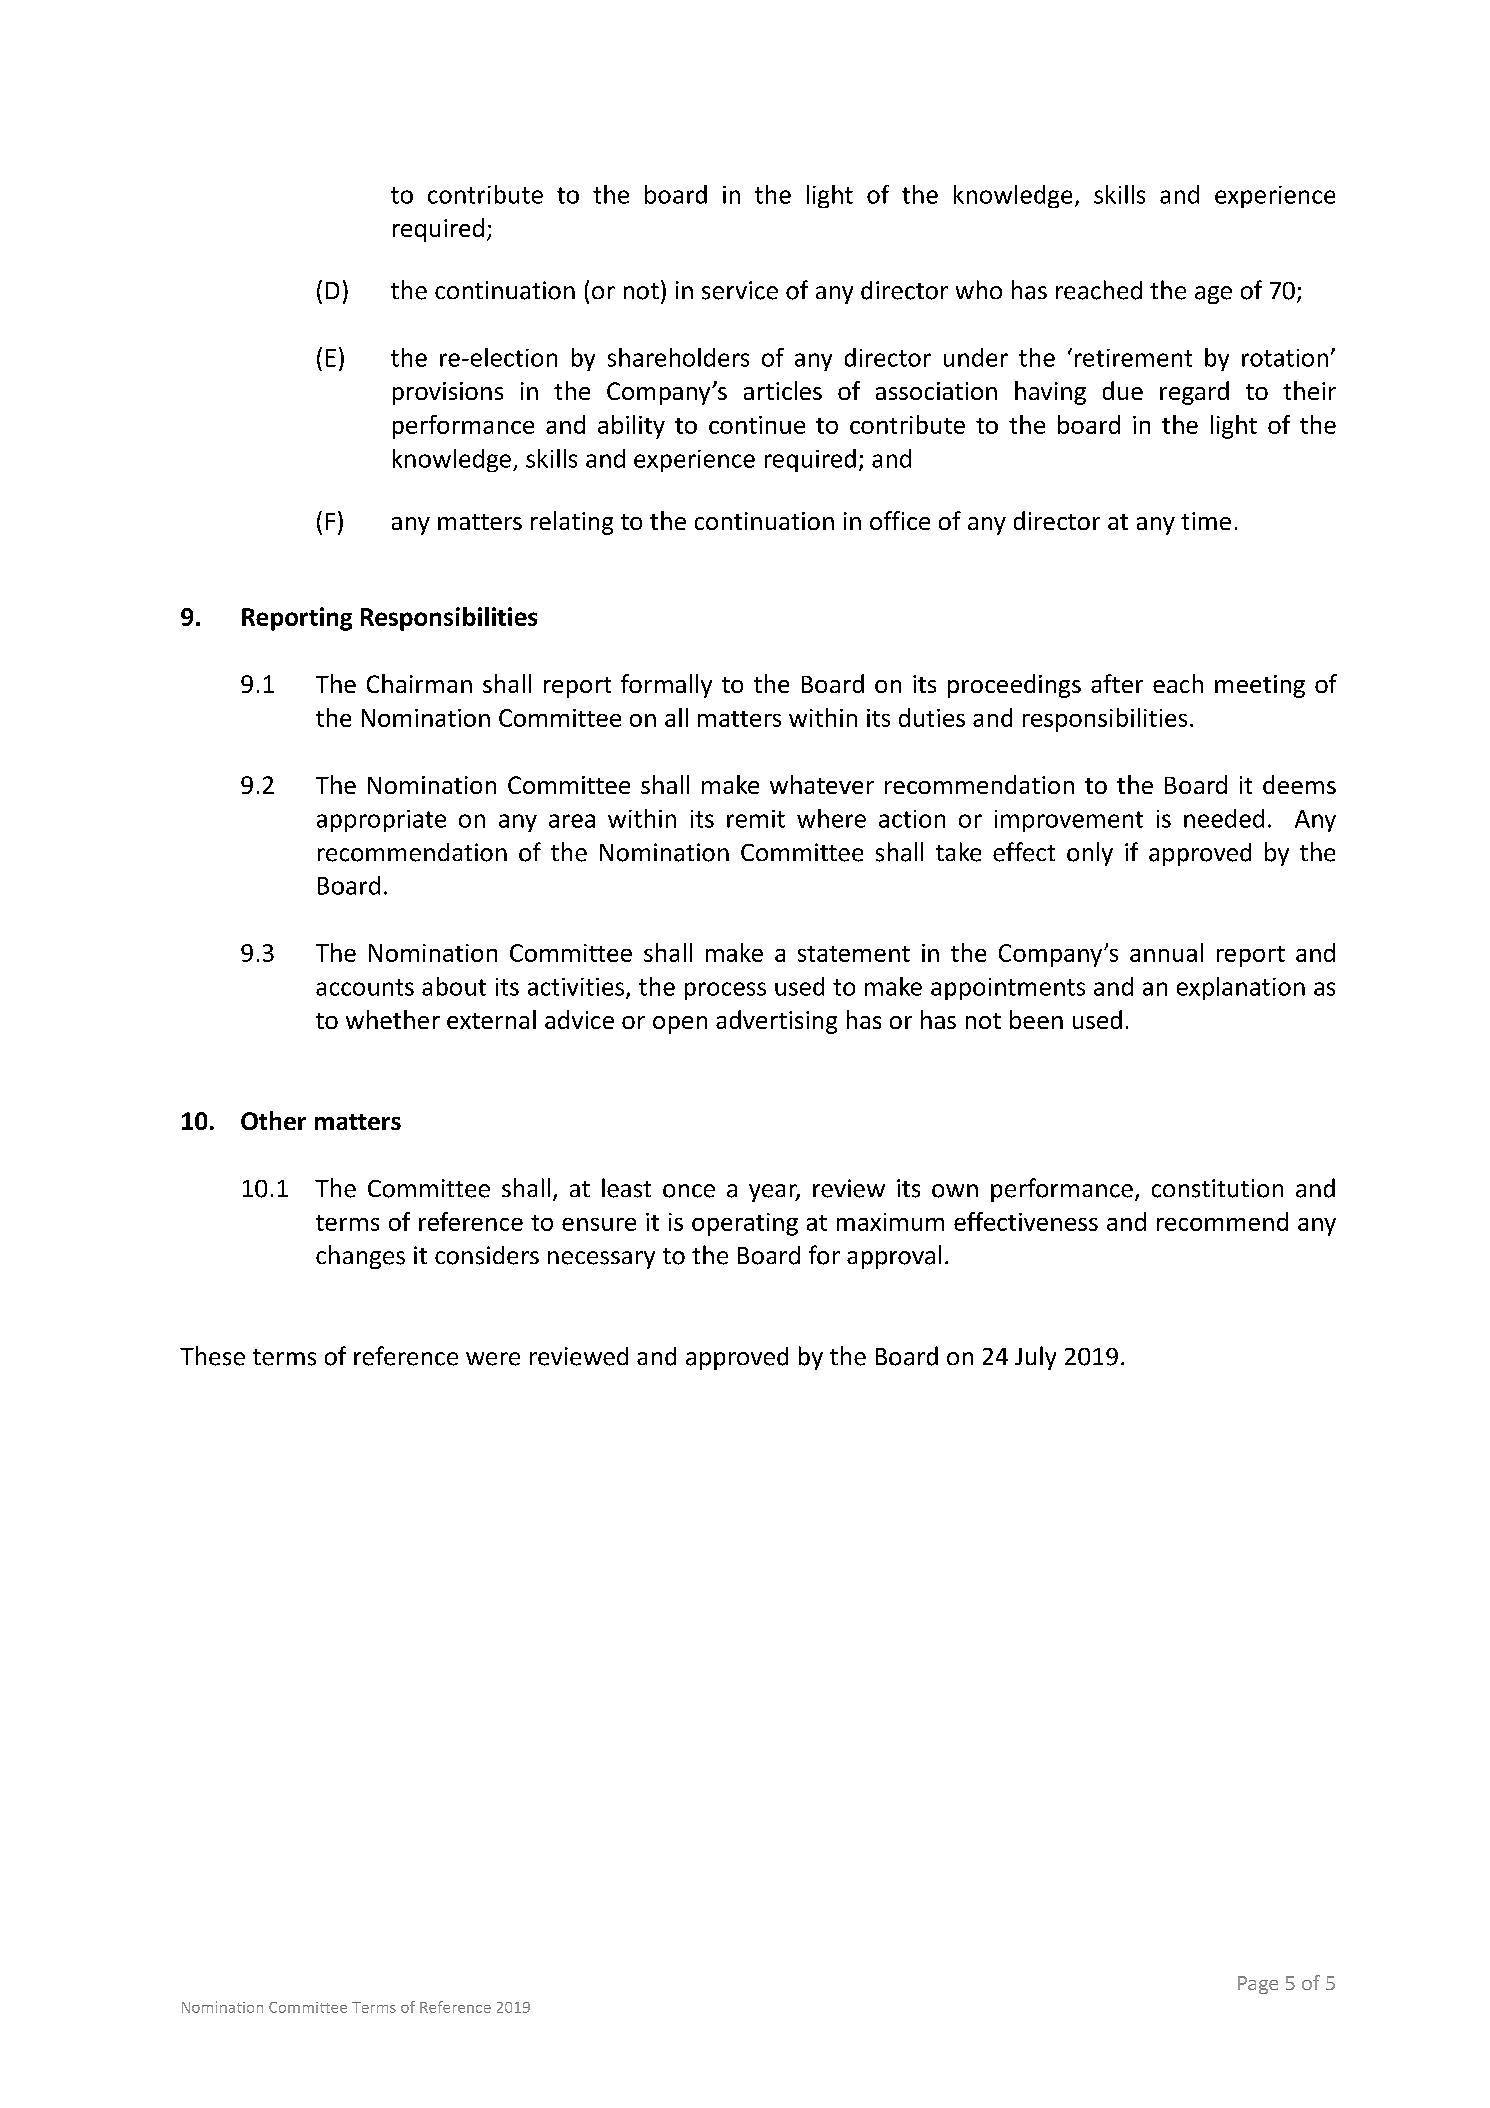 This screenshot has height=2108, width=1490. I want to click on retirement, so click(1133, 358).
